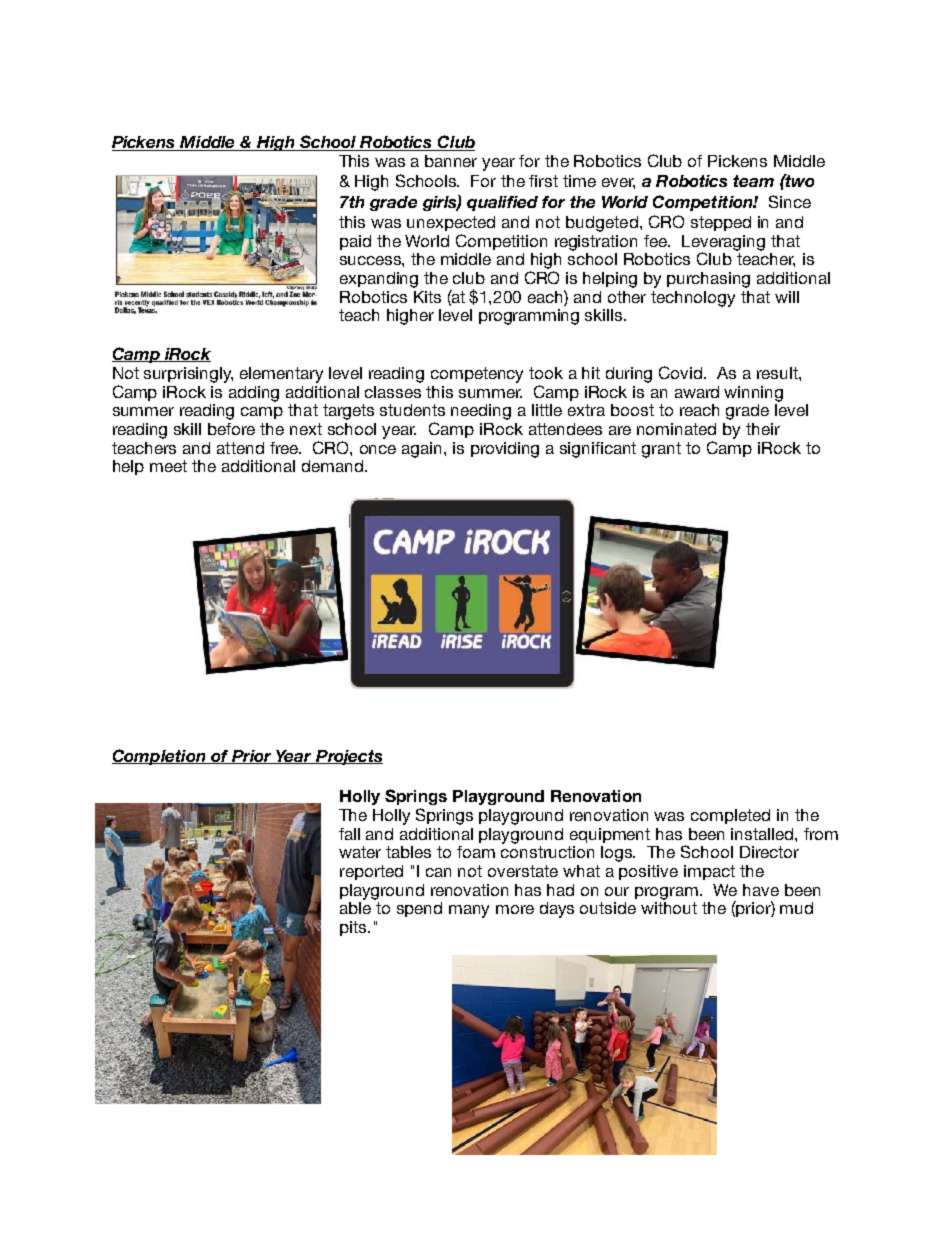 The width and height of the page is (952, 1233). Describe the element at coordinates (721, 223) in the page. I see `stepped` at that location.
